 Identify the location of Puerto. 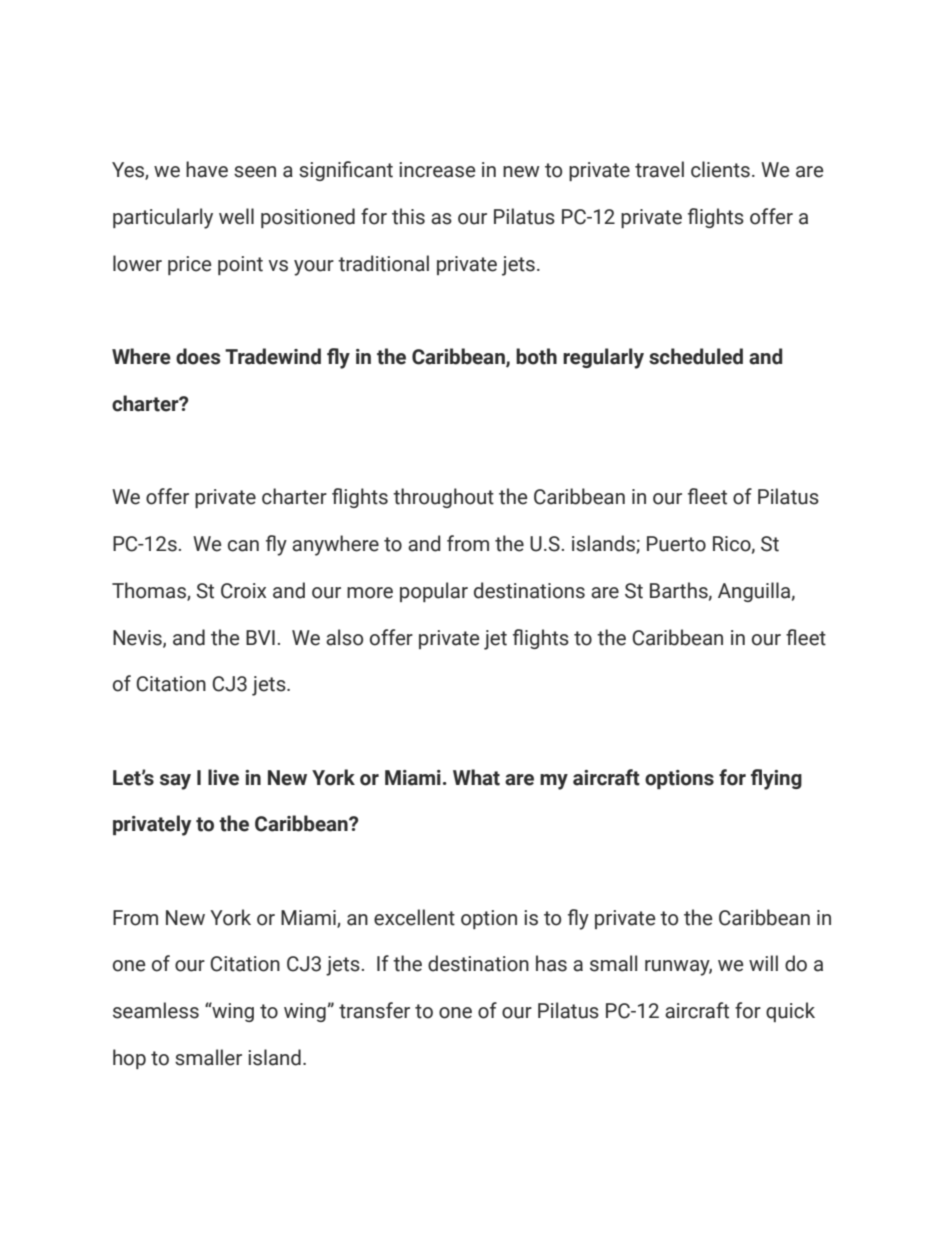
(676, 544).
